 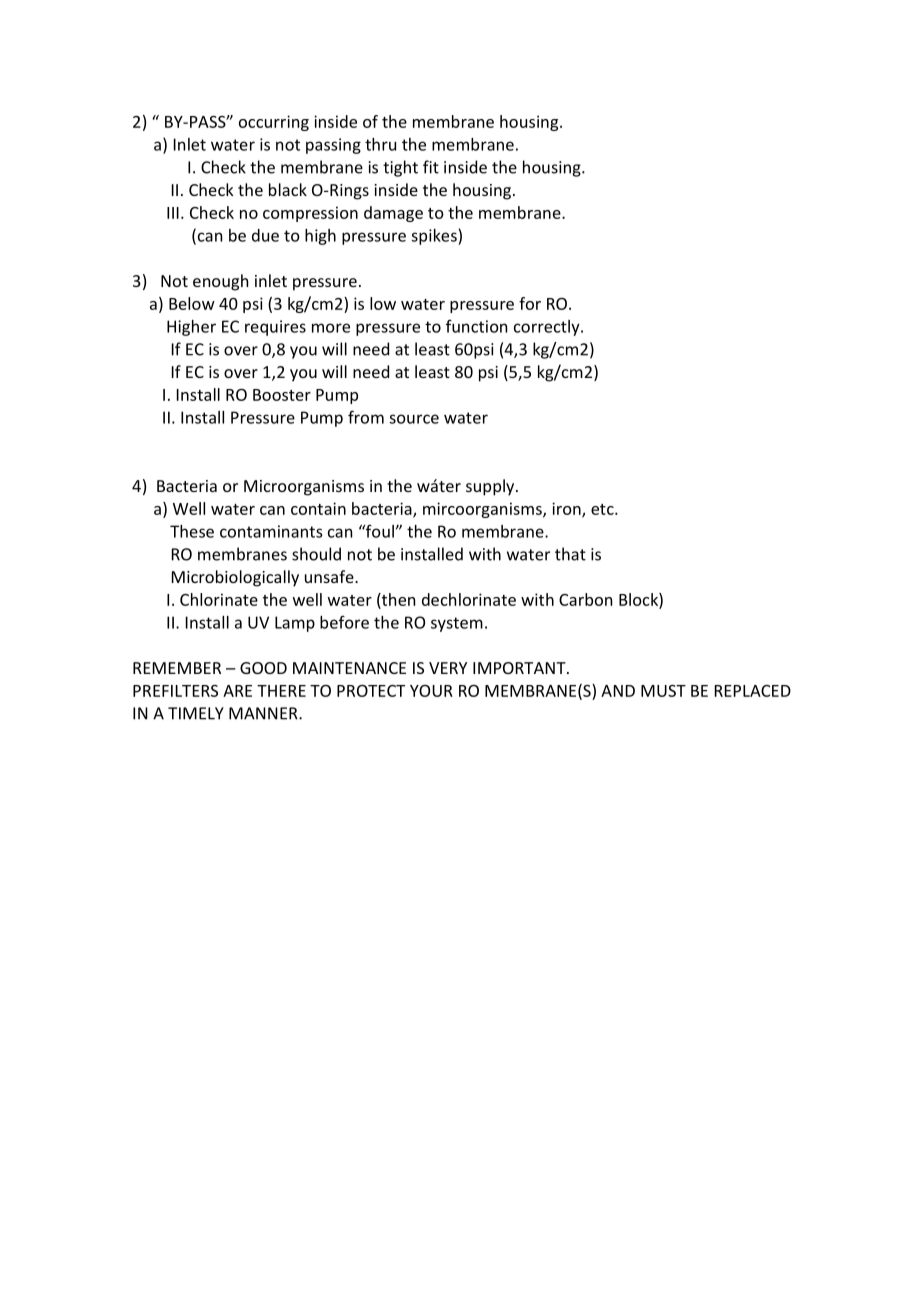 What do you see at coordinates (304, 488) in the image?
I see `Microorganisms` at bounding box center [304, 488].
